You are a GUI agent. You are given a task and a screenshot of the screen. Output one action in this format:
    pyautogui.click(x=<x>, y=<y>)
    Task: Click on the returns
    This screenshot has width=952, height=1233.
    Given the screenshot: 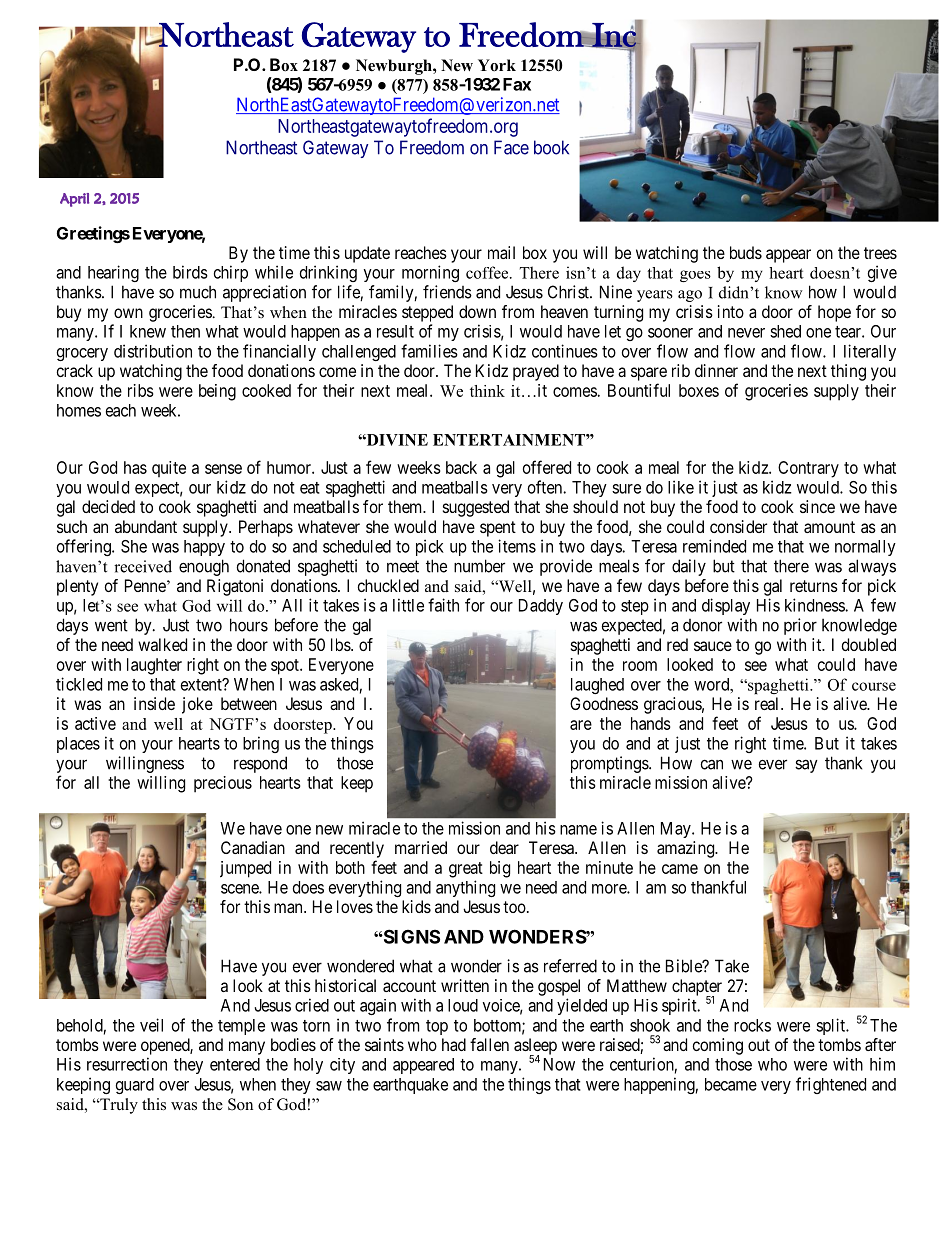 What is the action you would take?
    pyautogui.click(x=814, y=586)
